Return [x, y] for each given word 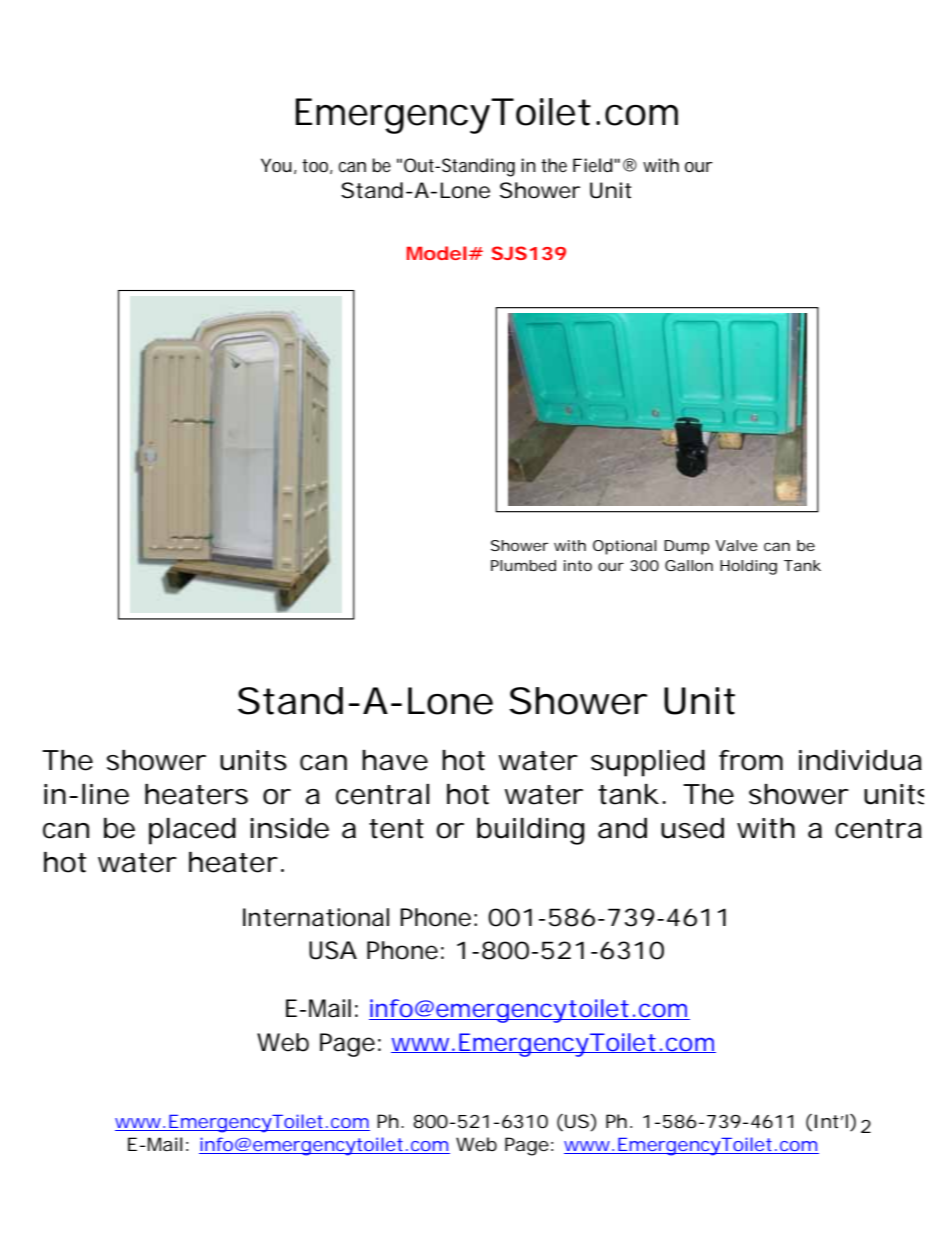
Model [437, 253]
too [317, 166]
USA [333, 950]
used [692, 828]
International [316, 917]
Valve [736, 545]
